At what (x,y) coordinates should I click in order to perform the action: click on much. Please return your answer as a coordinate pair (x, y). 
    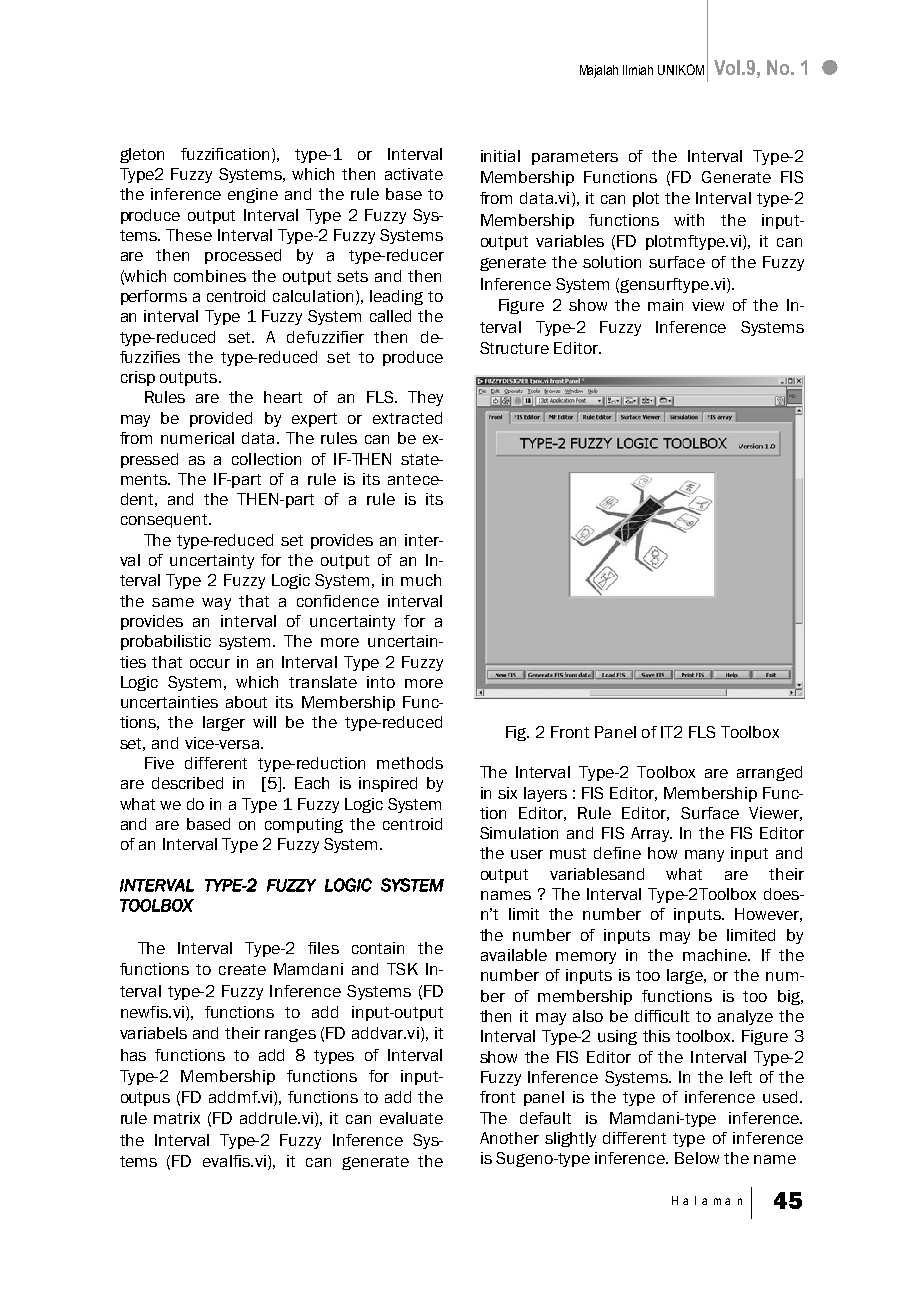
    Looking at the image, I should click on (421, 580).
